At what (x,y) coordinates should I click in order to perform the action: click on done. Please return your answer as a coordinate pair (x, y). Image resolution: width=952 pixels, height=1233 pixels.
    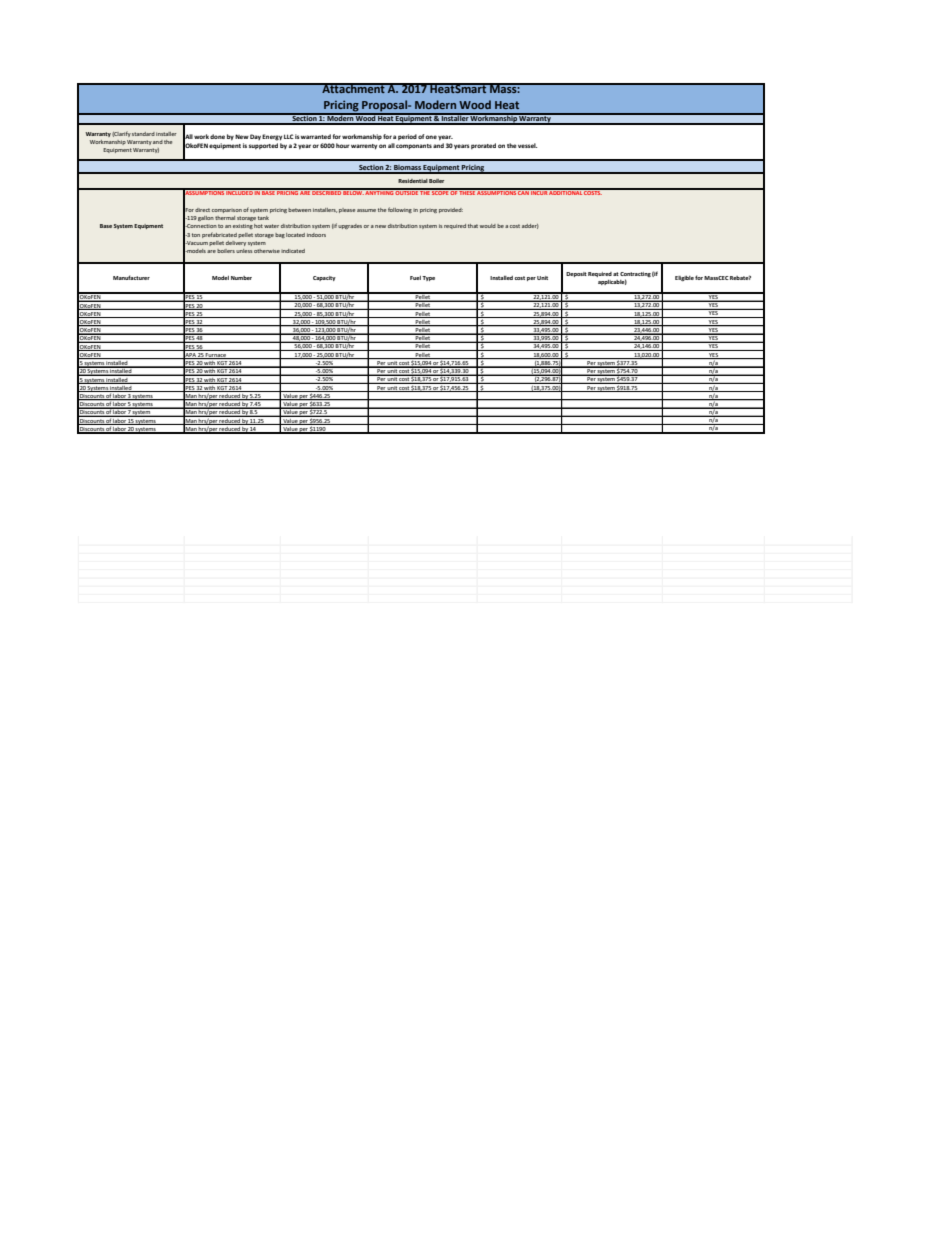
    Looking at the image, I should click on (217, 136).
